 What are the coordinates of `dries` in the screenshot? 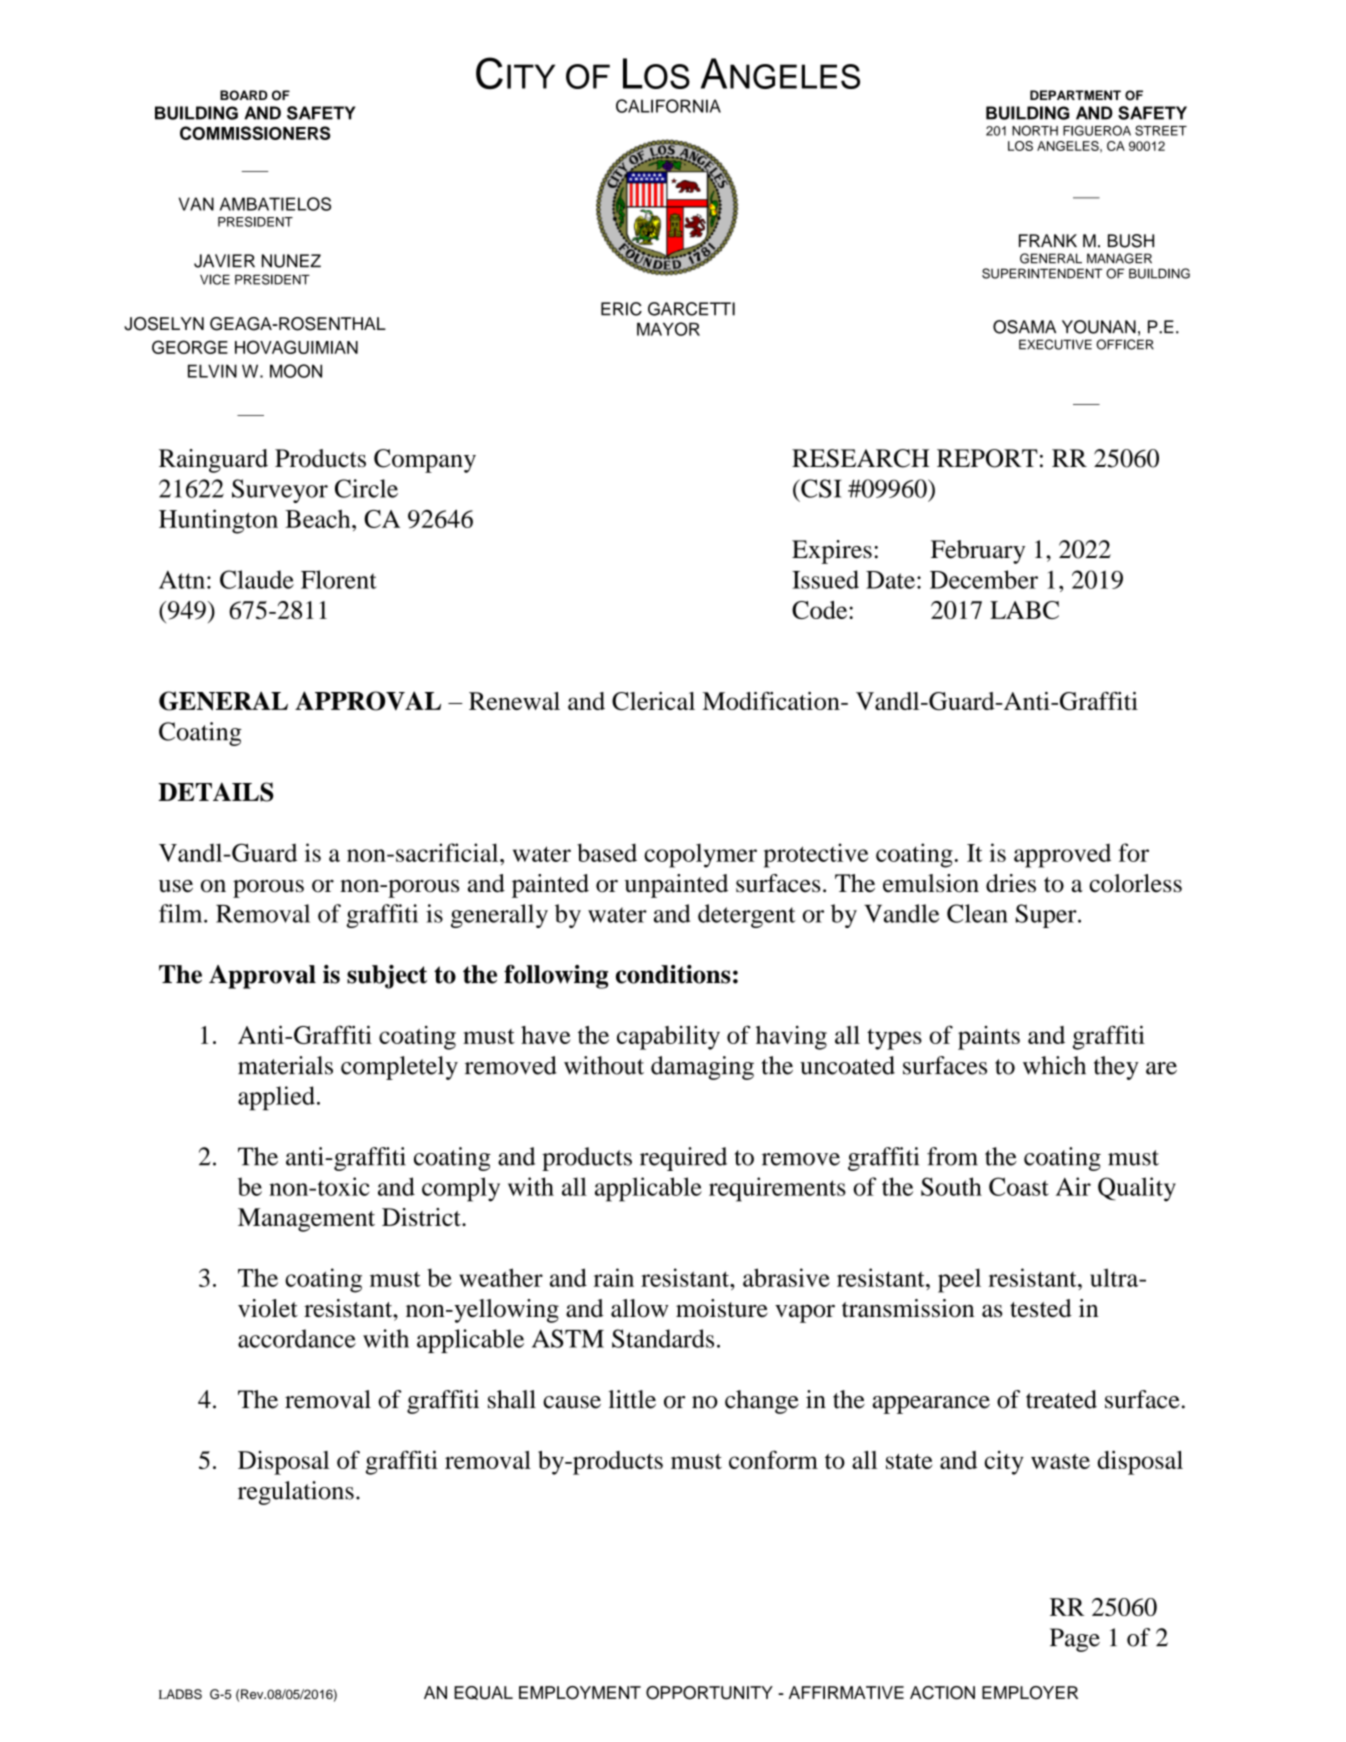 It's located at (1011, 883).
